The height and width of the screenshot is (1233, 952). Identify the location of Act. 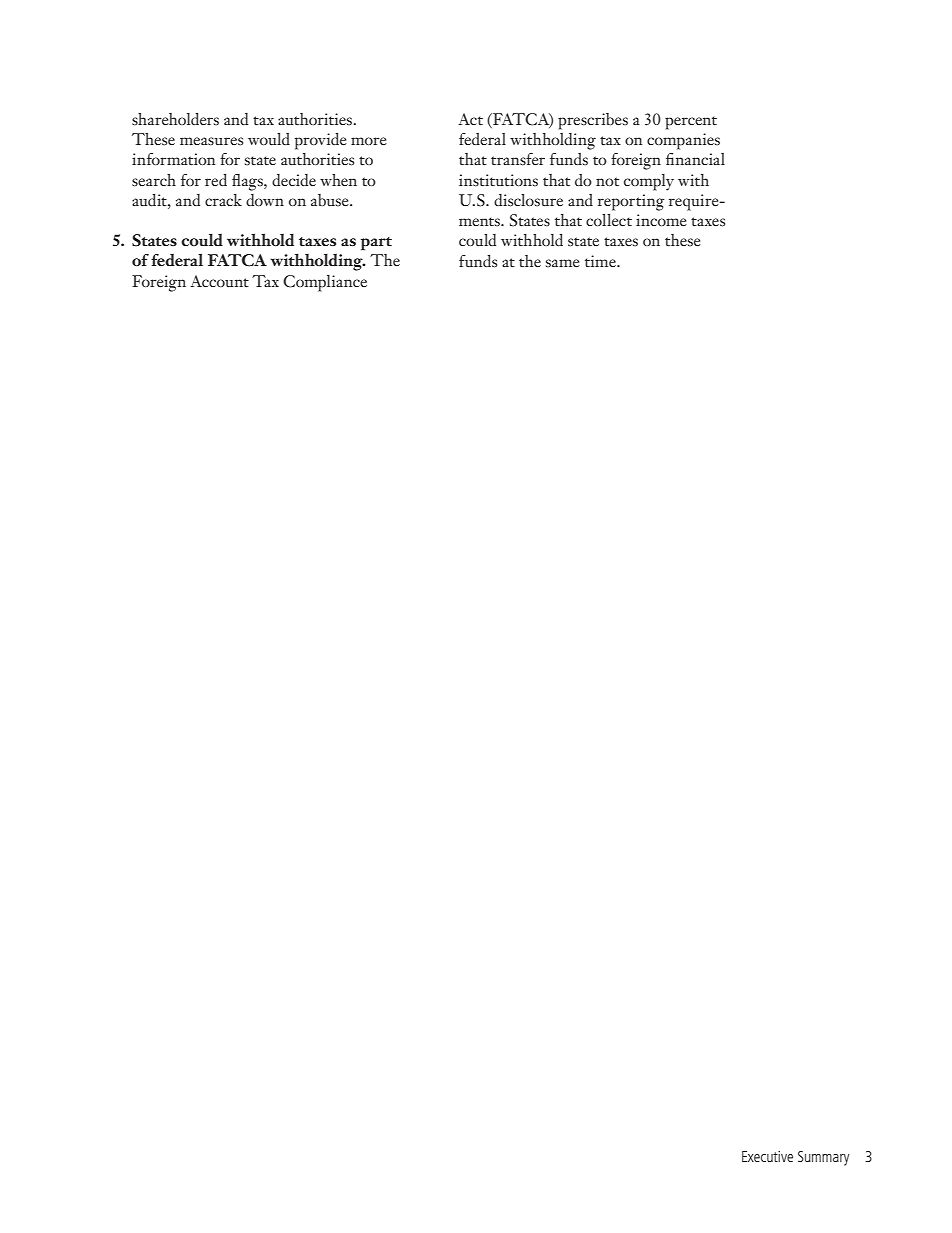
(470, 119).
